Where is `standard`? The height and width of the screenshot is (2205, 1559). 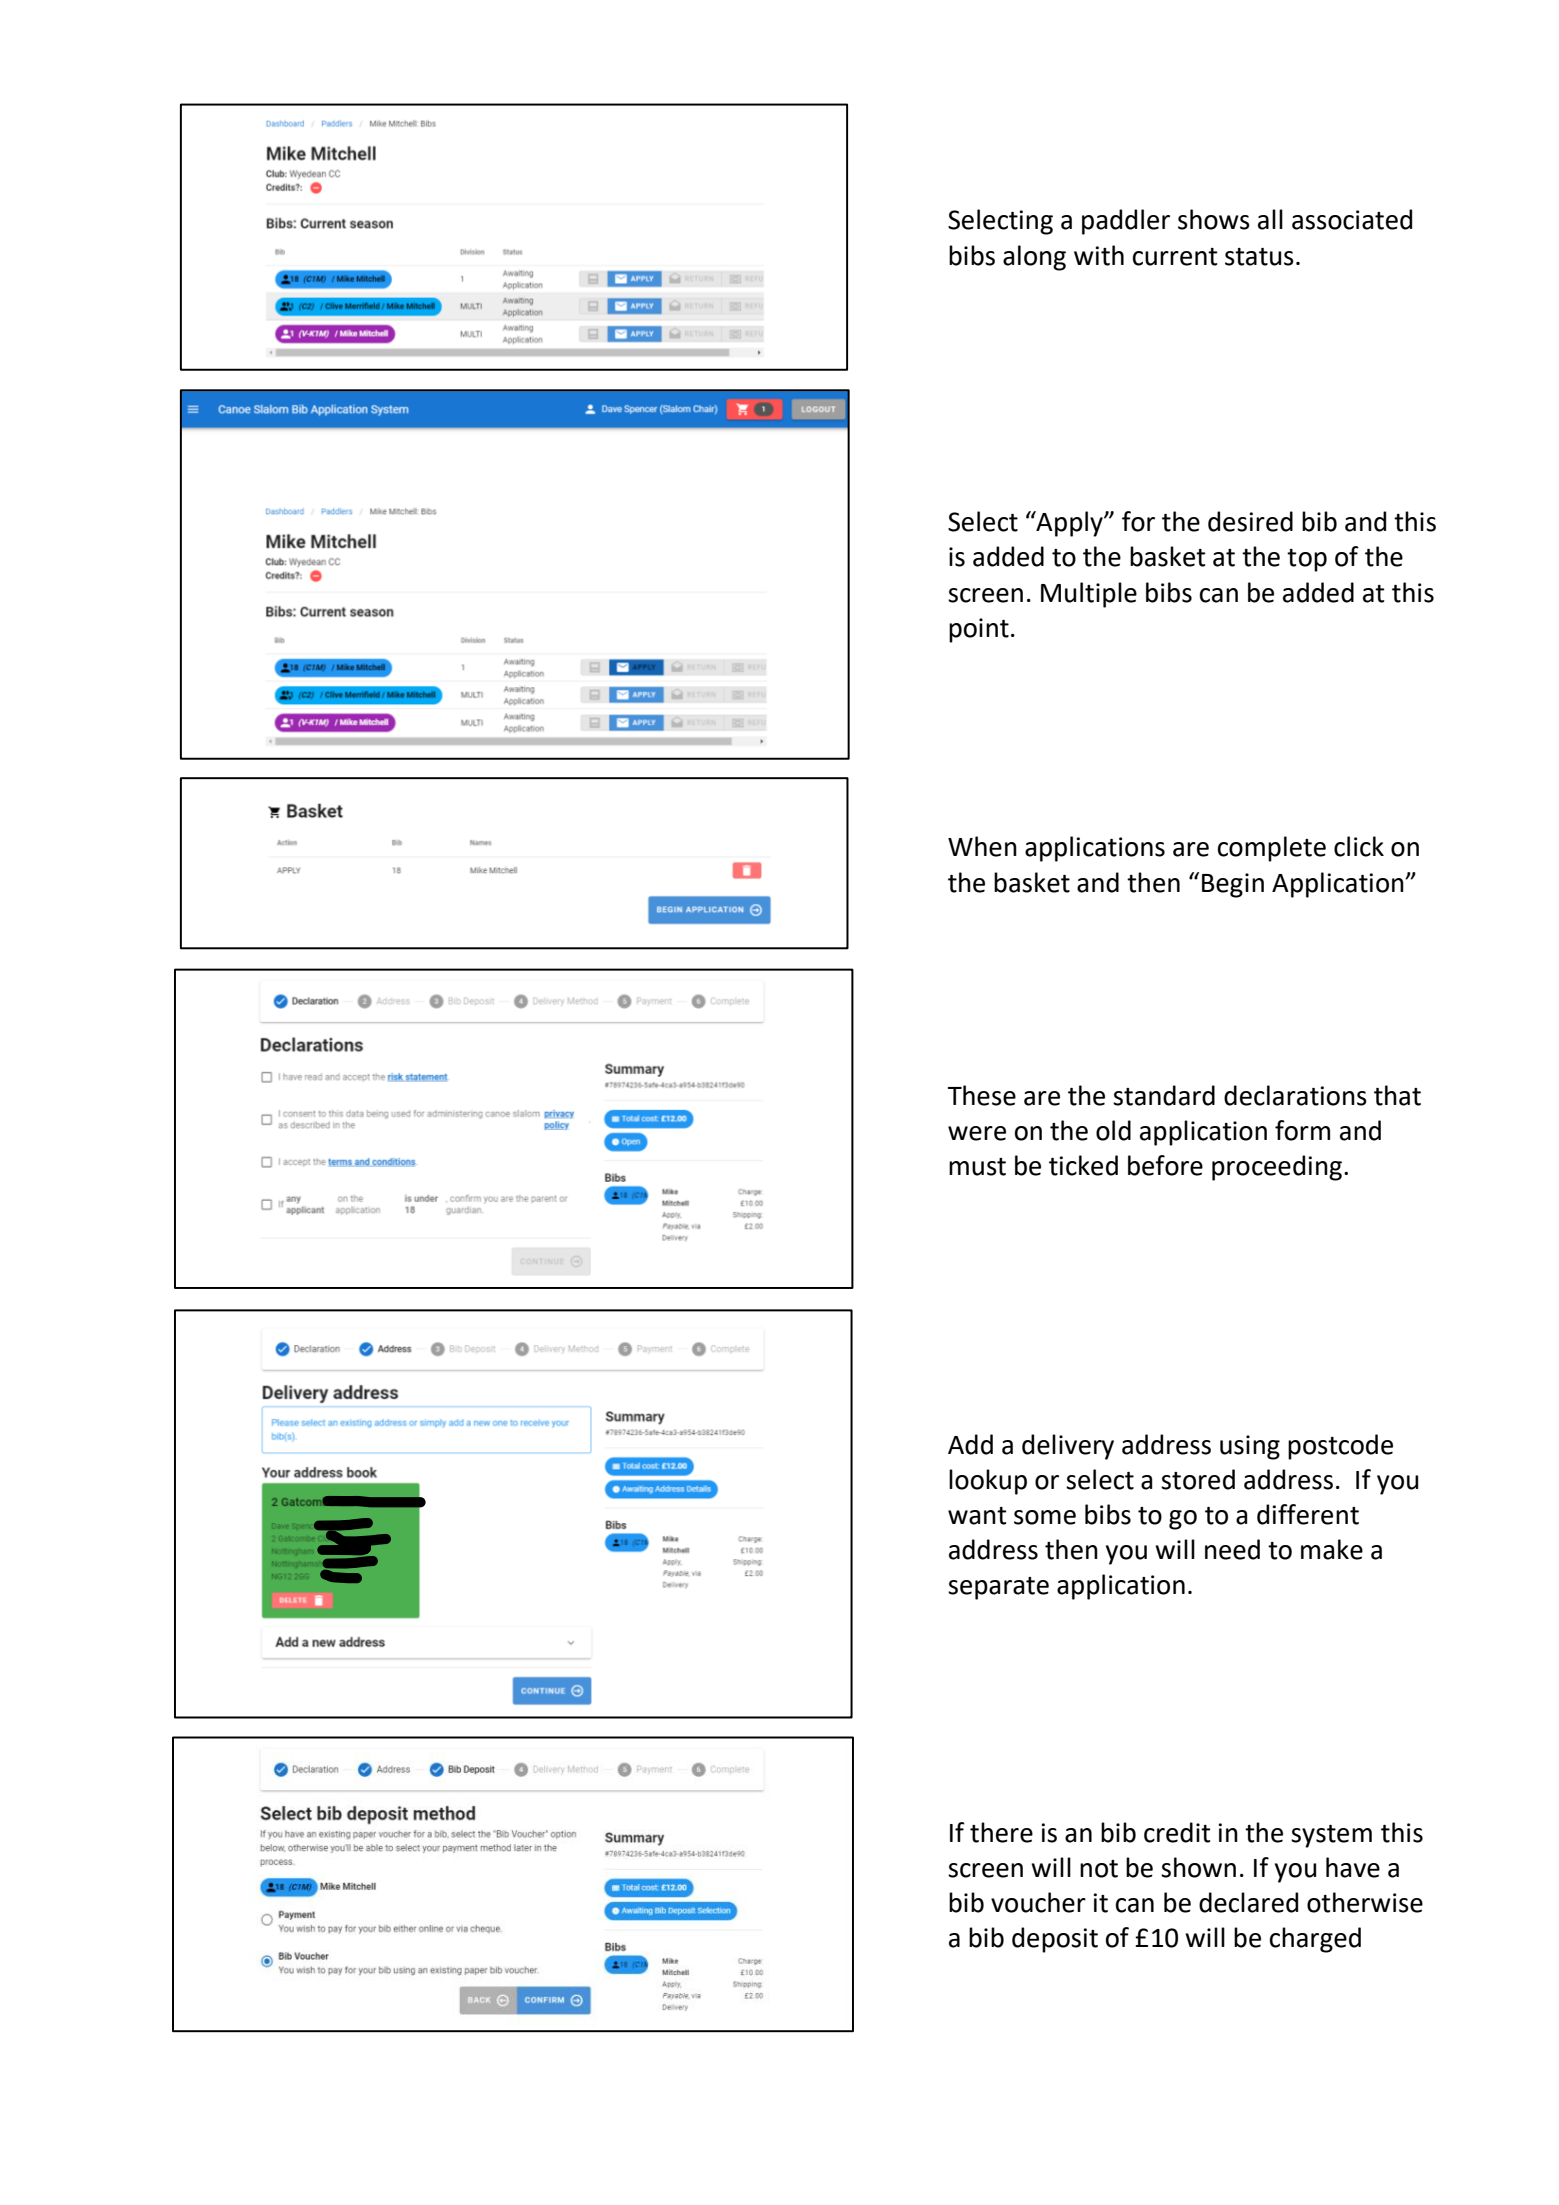
standard is located at coordinates (1164, 1095).
